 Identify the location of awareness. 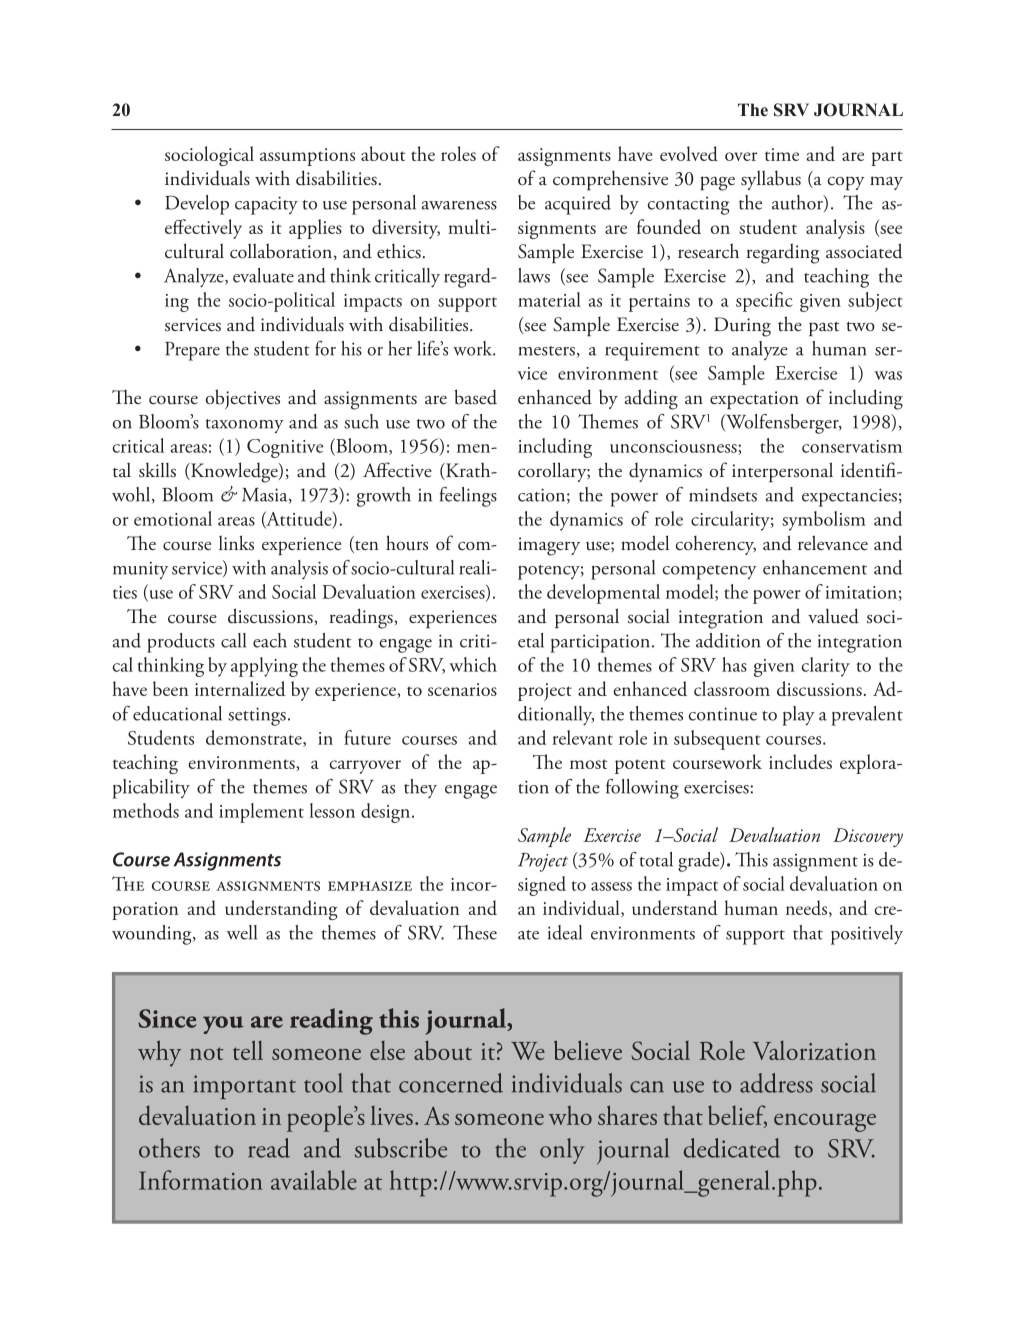
(459, 205).
